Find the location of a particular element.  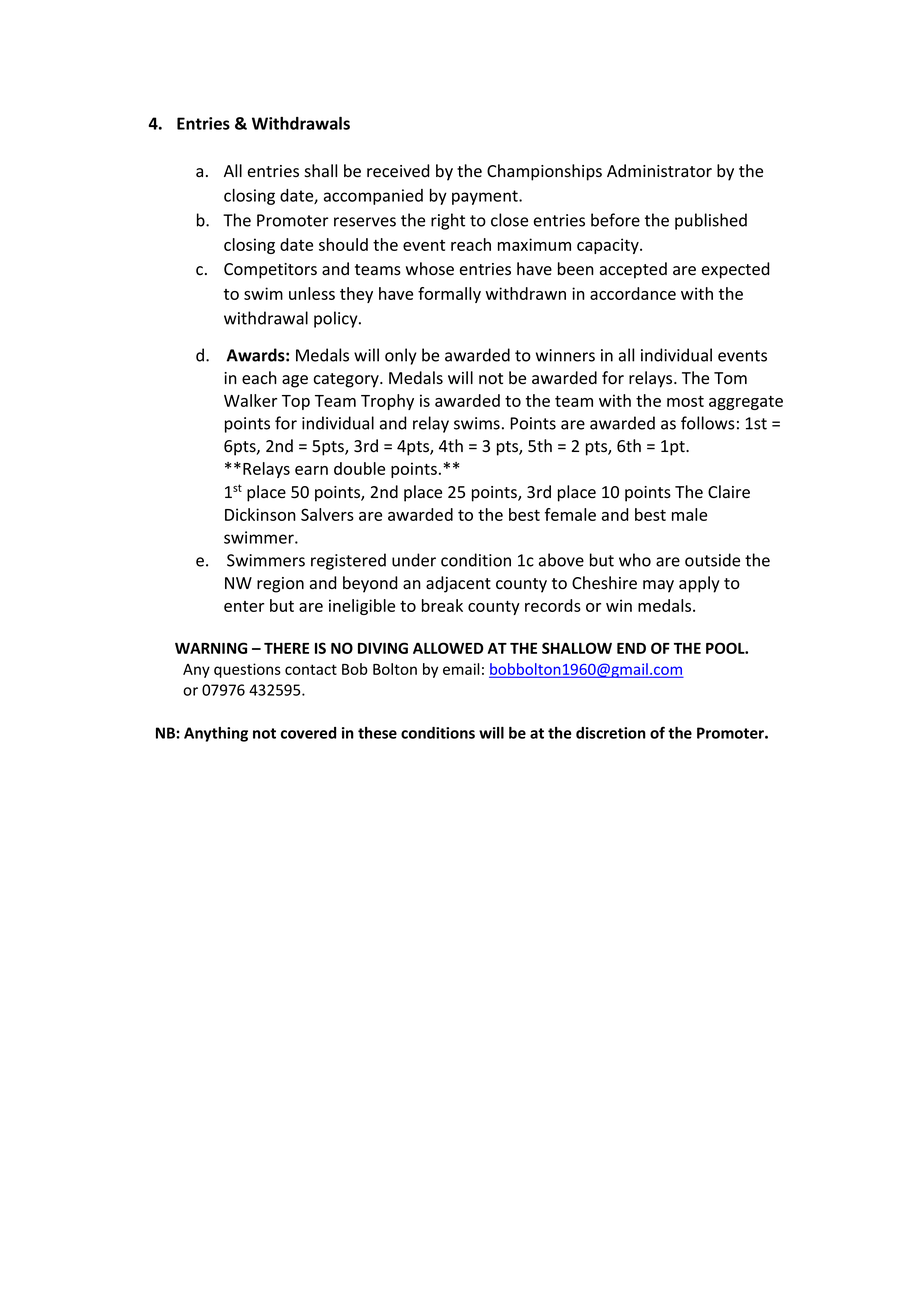

Administrator is located at coordinates (659, 171).
